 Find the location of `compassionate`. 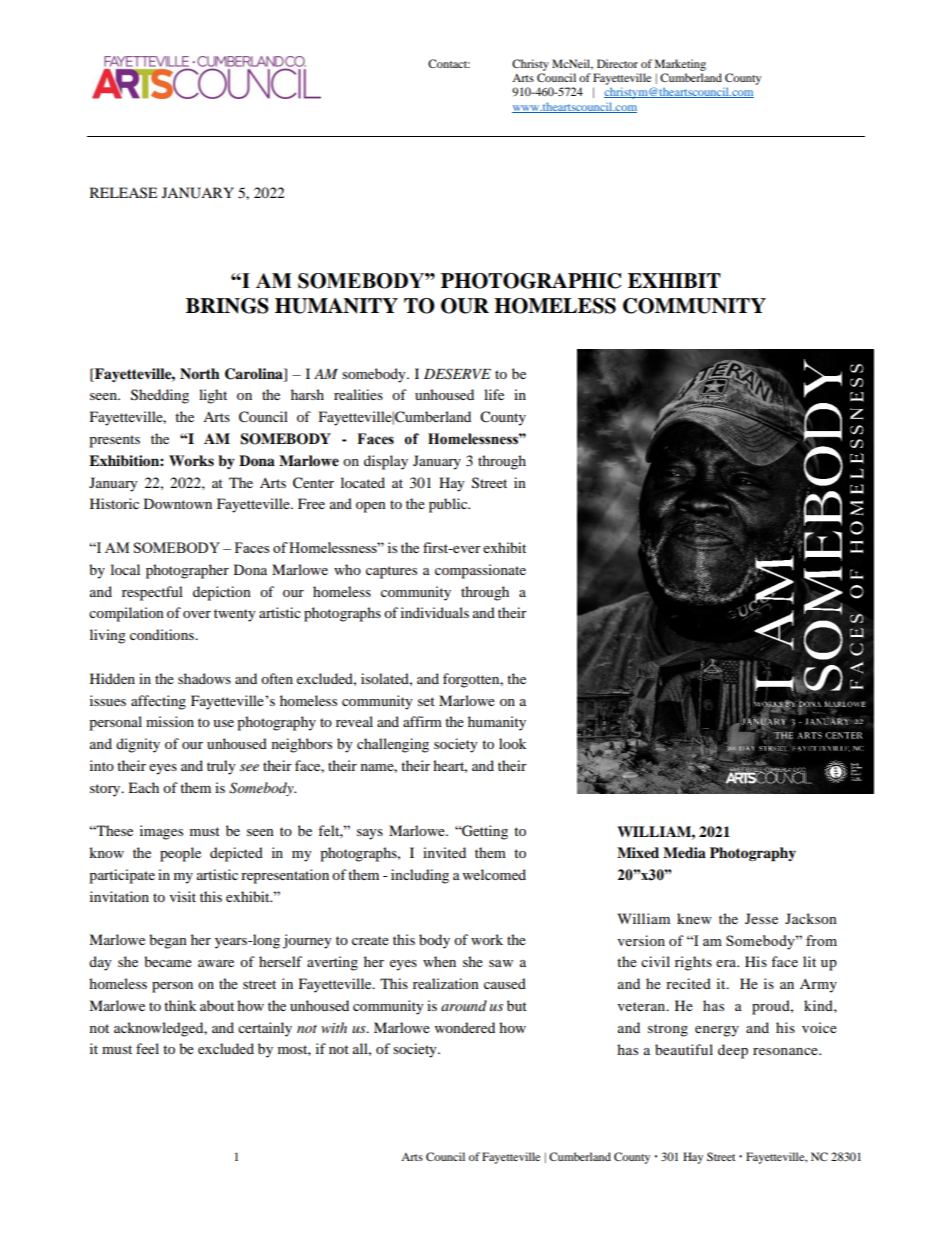

compassionate is located at coordinates (480, 571).
